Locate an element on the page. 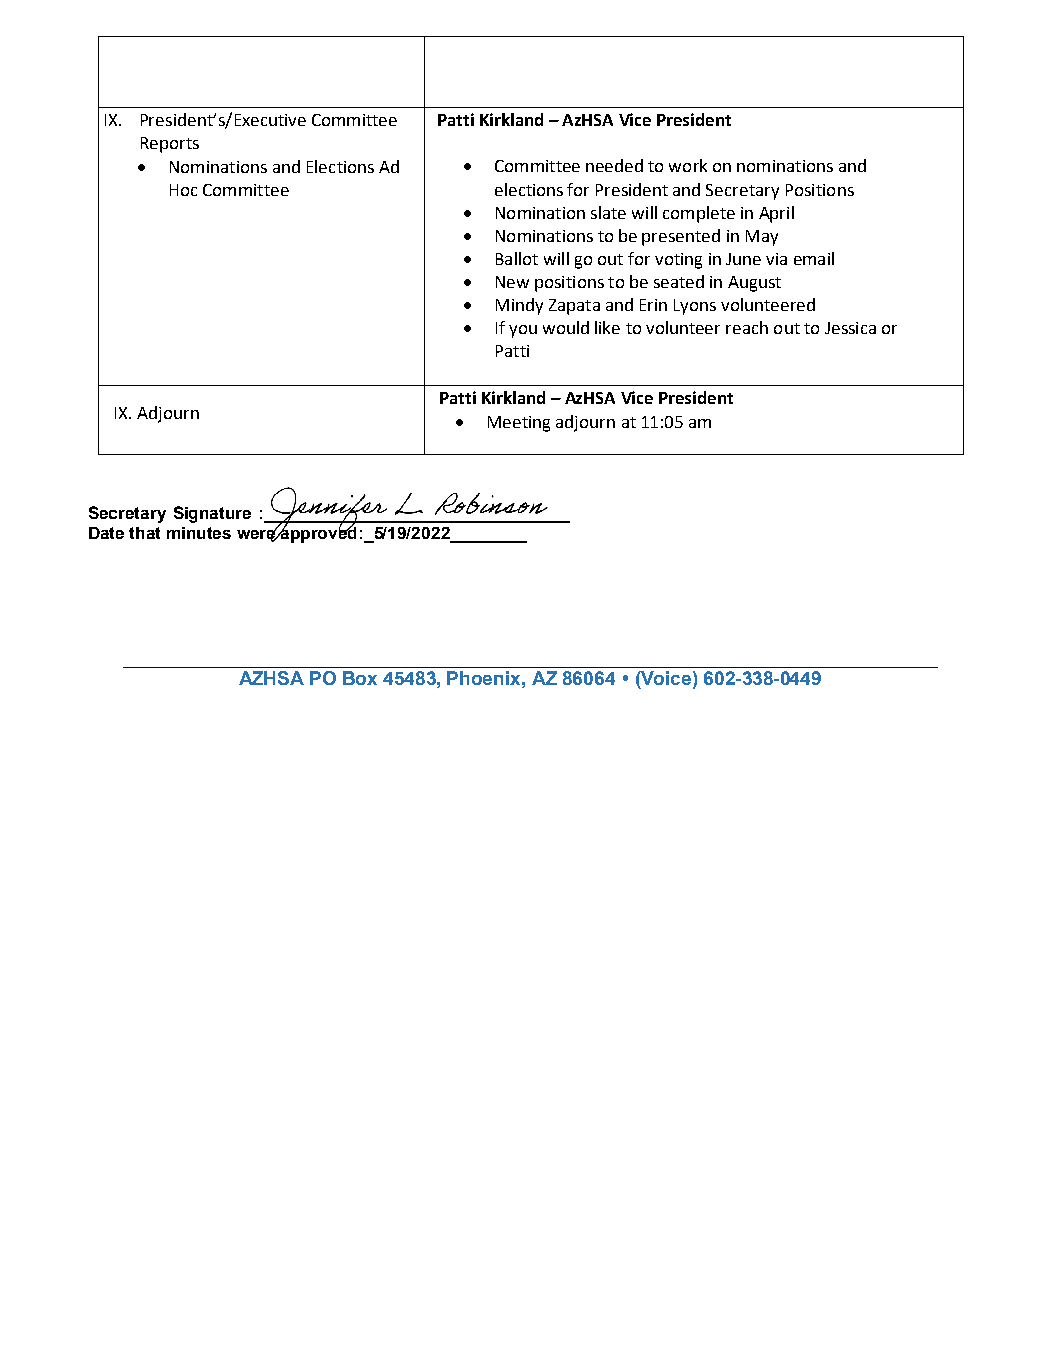 This page has height=1372, width=1060. needed is located at coordinates (614, 165).
